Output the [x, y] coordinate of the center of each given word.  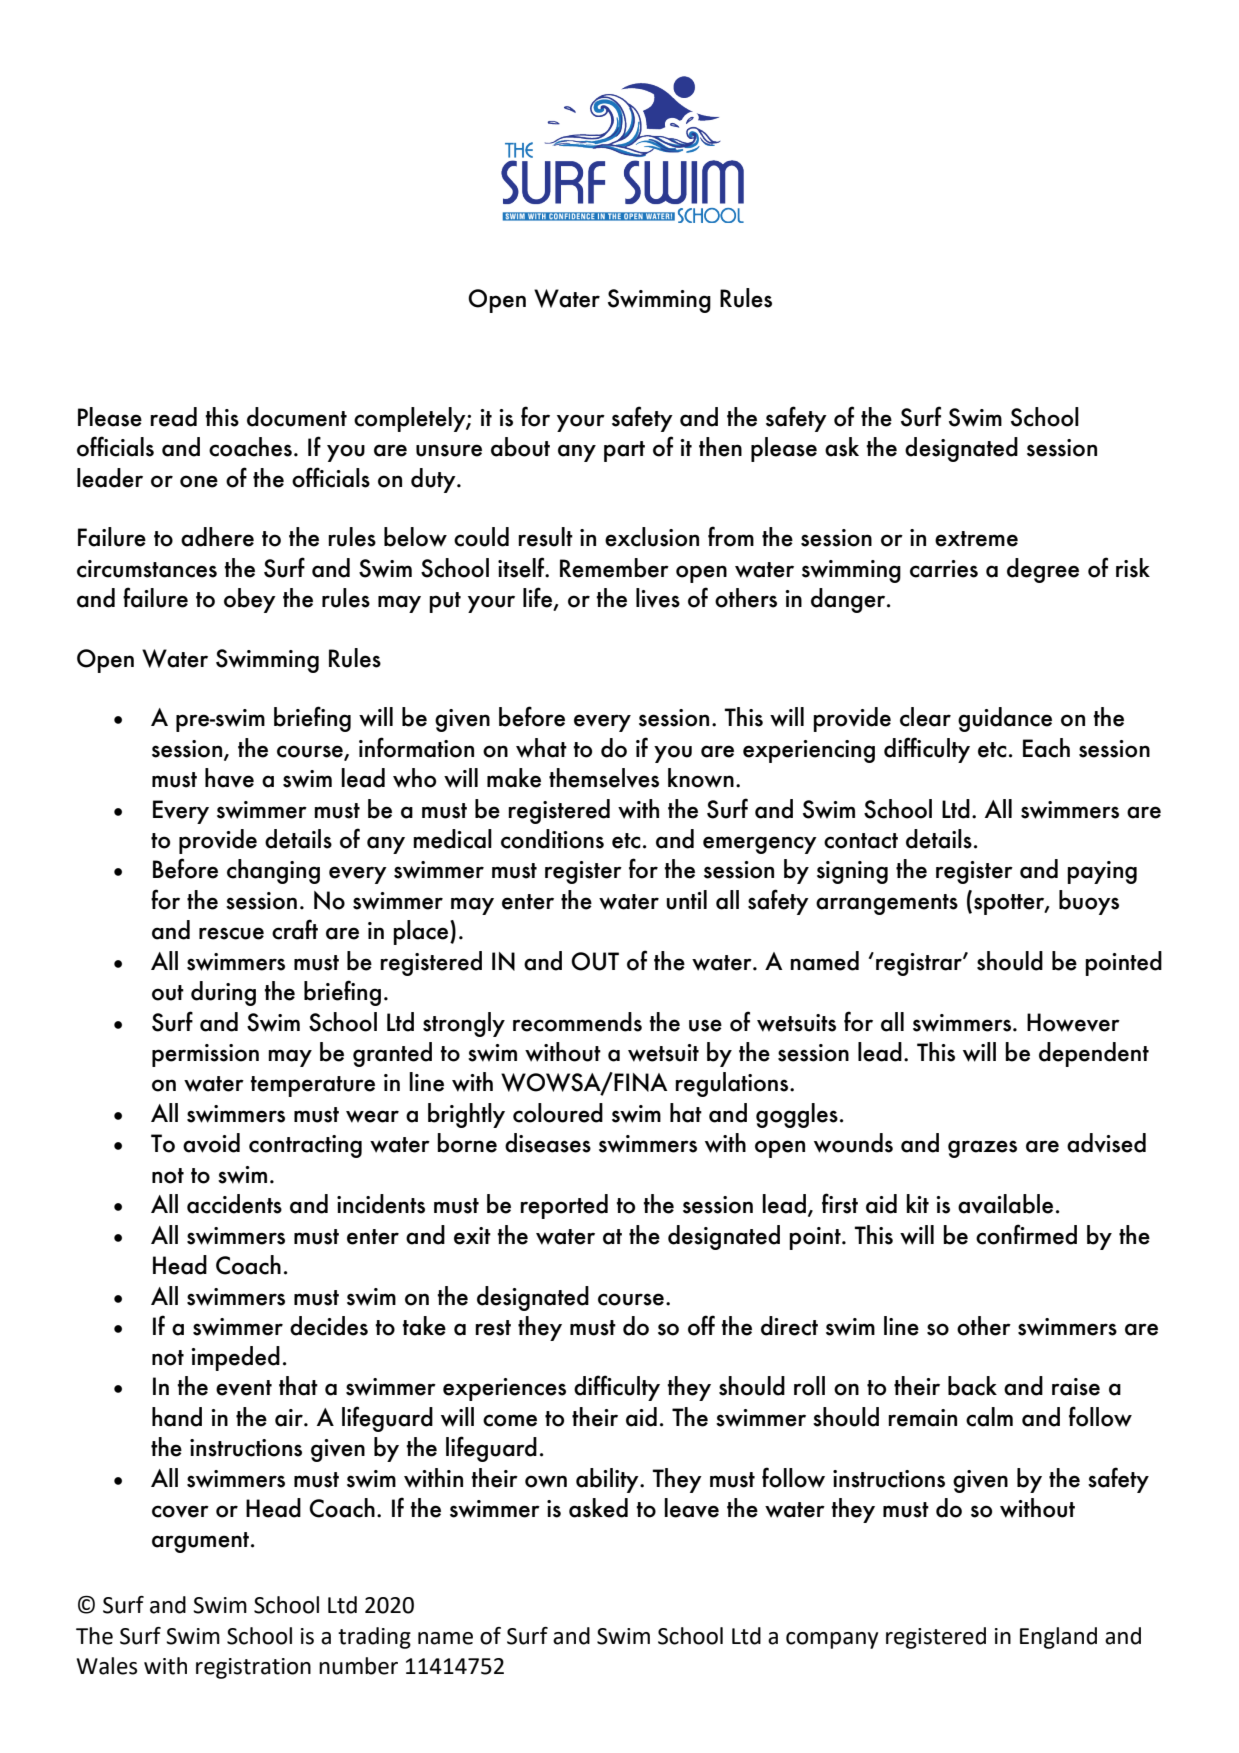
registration [253, 1668]
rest [493, 1328]
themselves [604, 778]
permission [205, 1055]
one [199, 481]
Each [1046, 748]
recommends [577, 1022]
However [1073, 1022]
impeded [235, 1358]
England [1058, 1638]
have [229, 778]
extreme [976, 539]
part [624, 451]
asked [598, 1508]
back [972, 1386]
